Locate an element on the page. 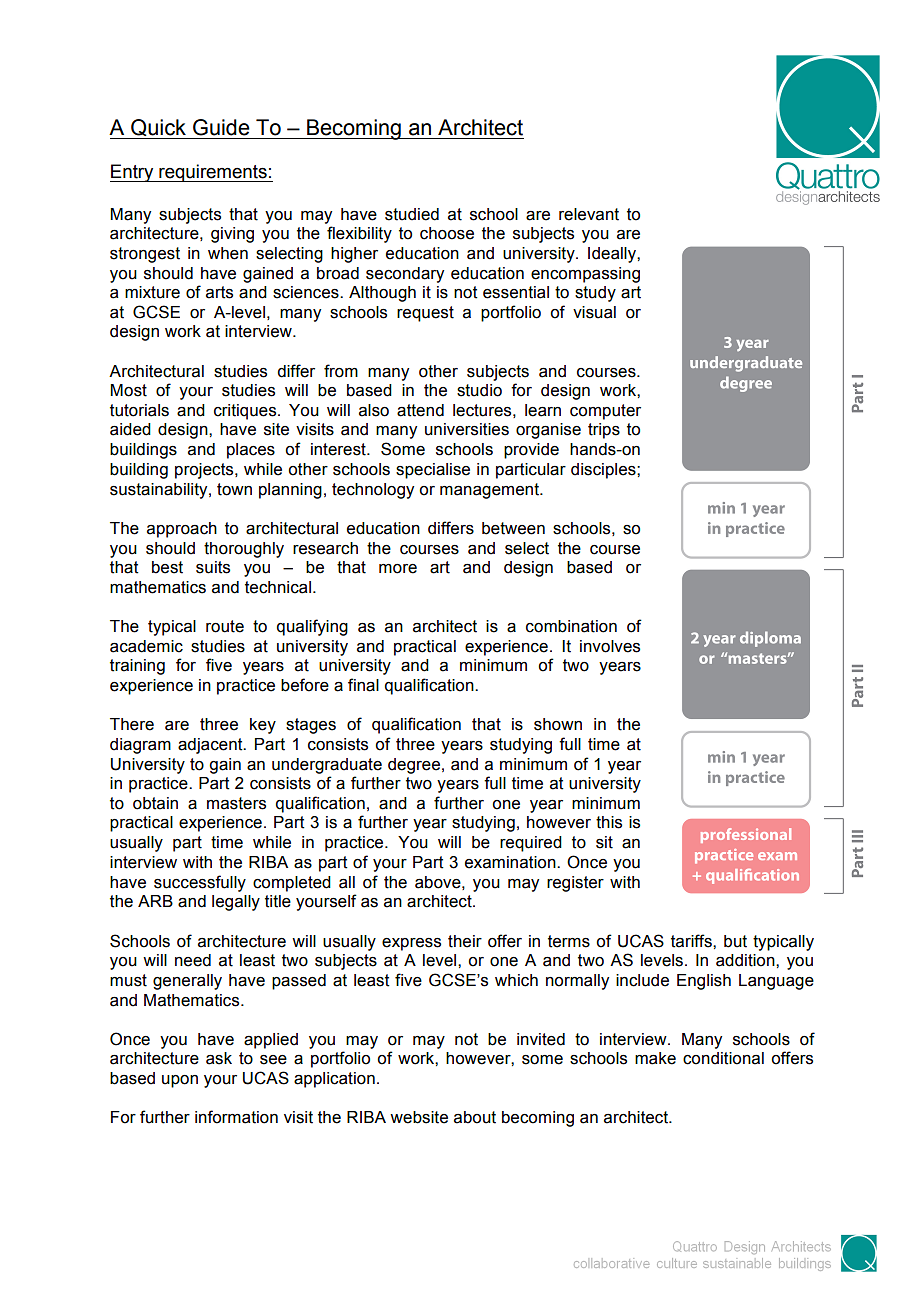 The height and width of the document is (1308, 924). relevant is located at coordinates (589, 214).
